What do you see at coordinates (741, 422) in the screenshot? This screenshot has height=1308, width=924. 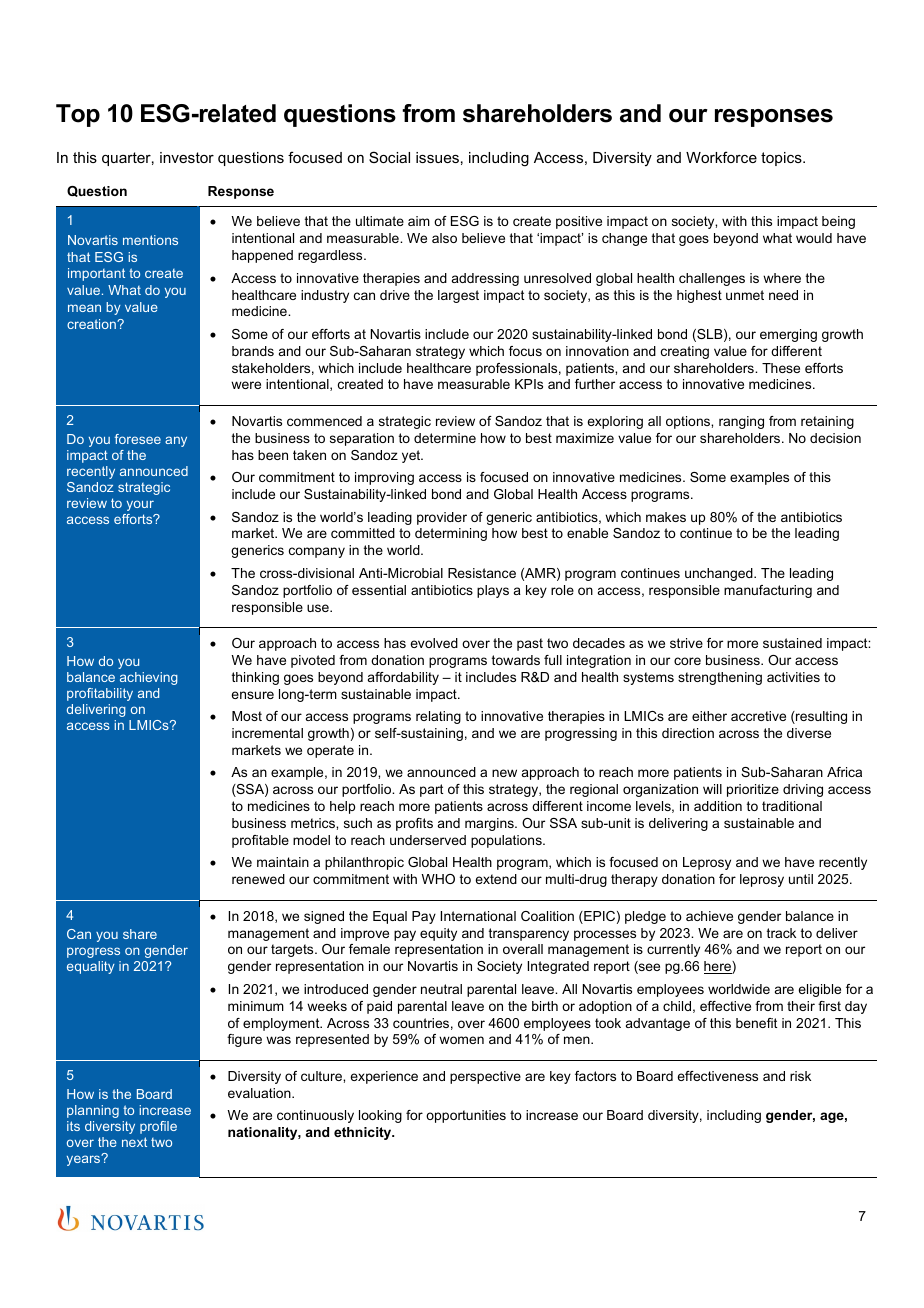 I see `ranging` at bounding box center [741, 422].
